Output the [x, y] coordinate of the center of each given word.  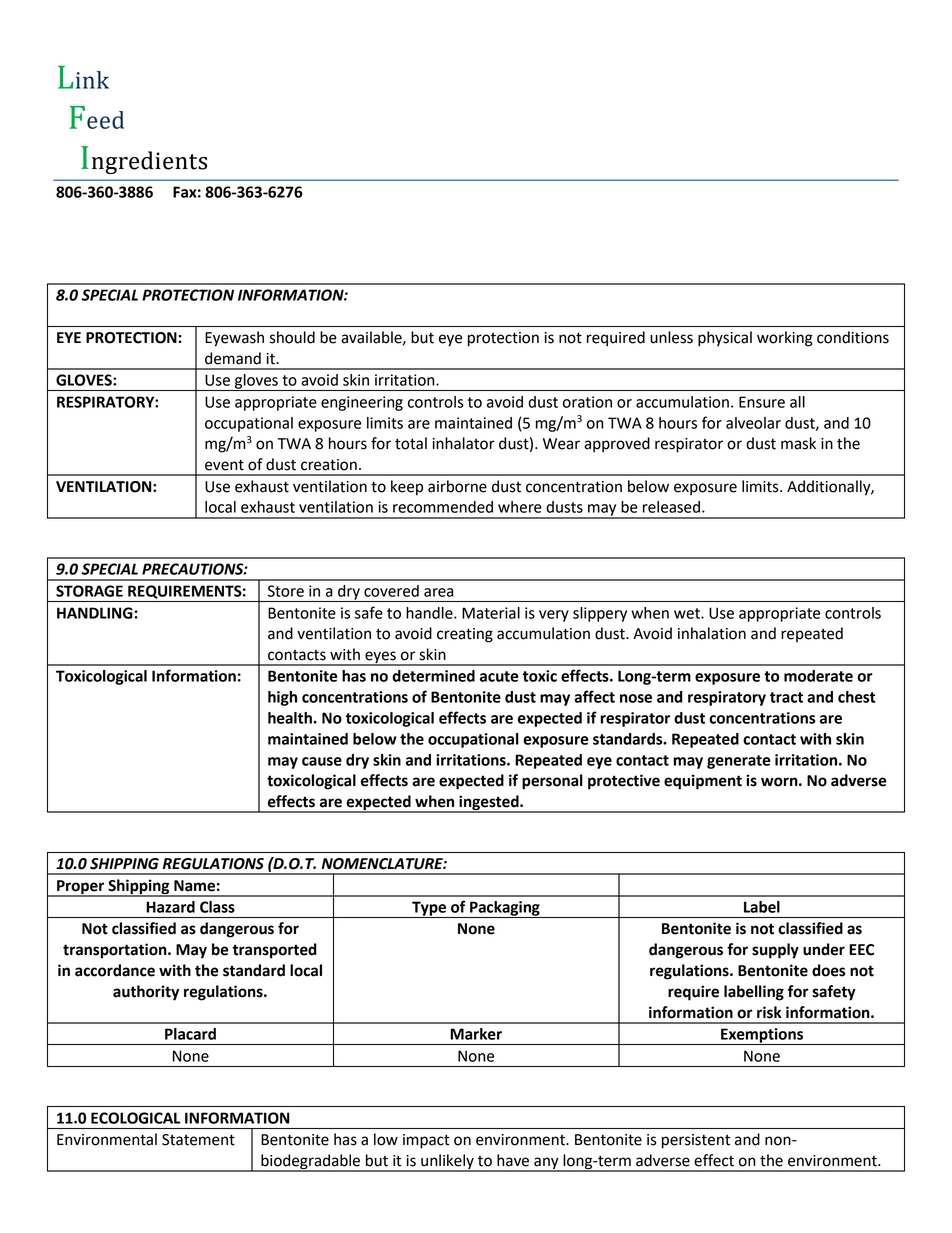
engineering [362, 403]
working [785, 339]
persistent [696, 1141]
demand [233, 358]
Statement [198, 1140]
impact [426, 1141]
